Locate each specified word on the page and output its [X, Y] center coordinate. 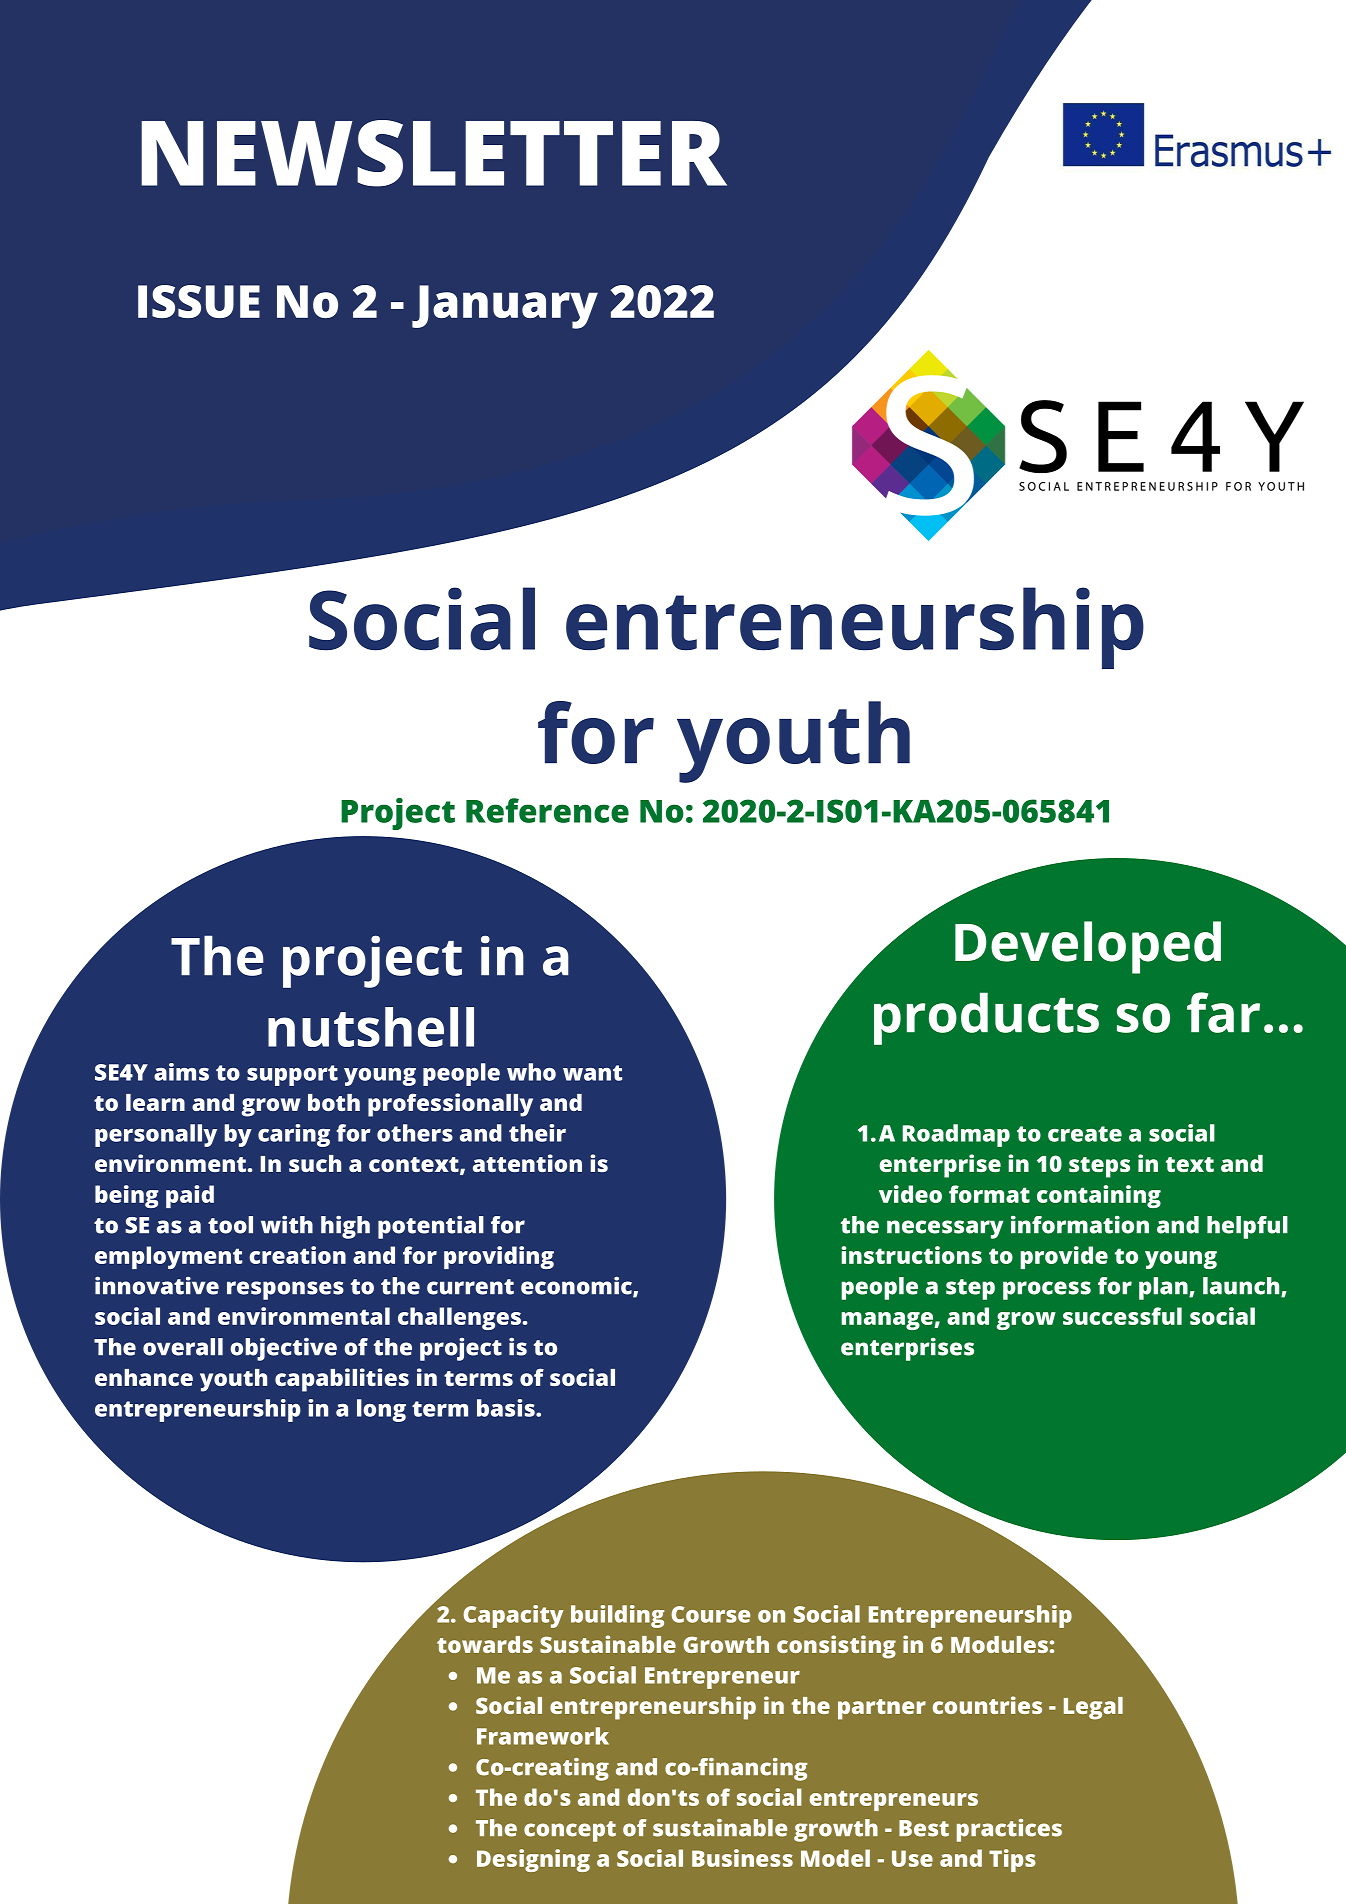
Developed [1088, 947]
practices [1009, 1830]
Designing [533, 1860]
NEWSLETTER [434, 153]
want [592, 1073]
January [505, 307]
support [292, 1075]
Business [742, 1858]
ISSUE [199, 301]
